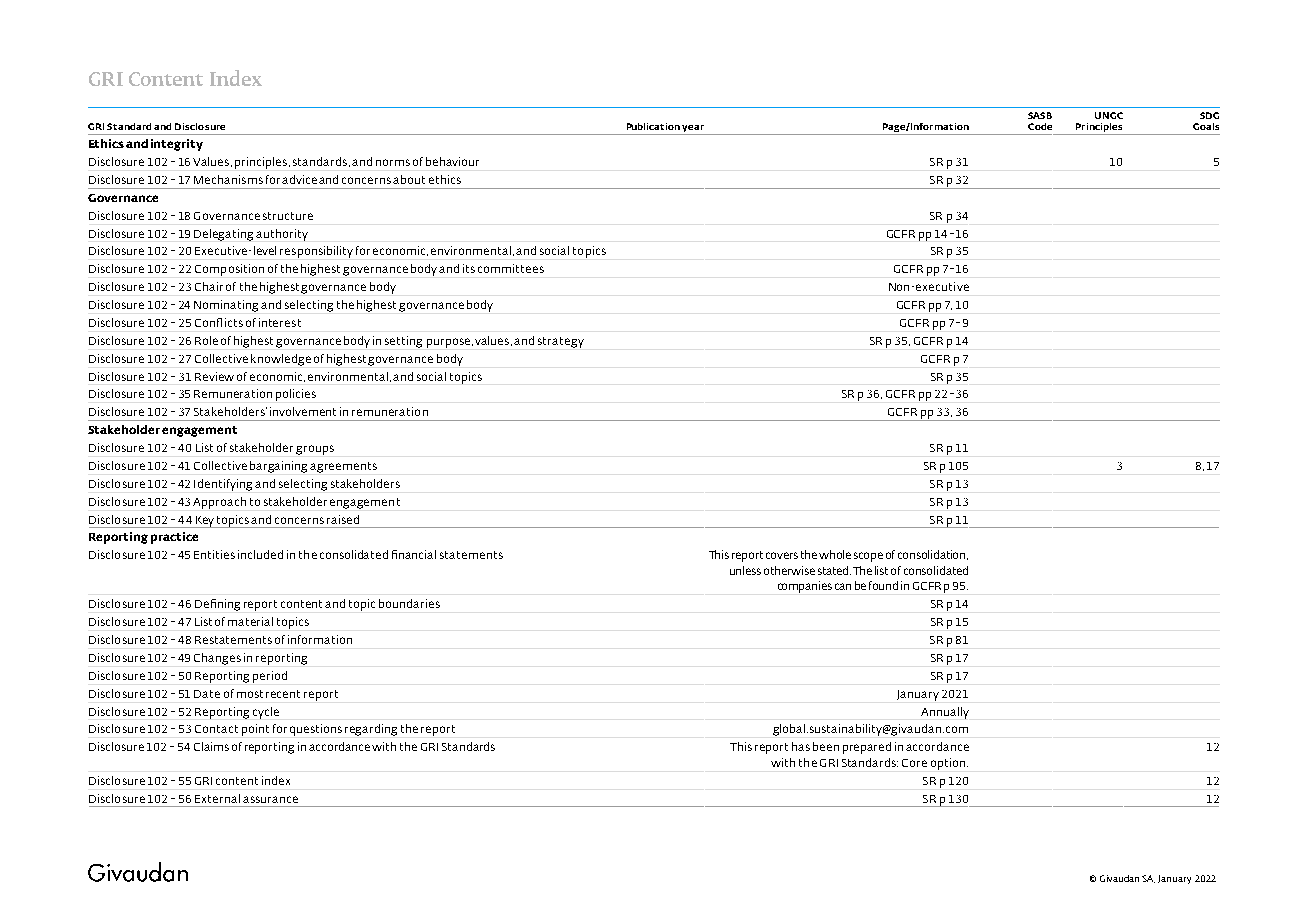  What do you see at coordinates (949, 764) in the screenshot?
I see `option` at bounding box center [949, 764].
